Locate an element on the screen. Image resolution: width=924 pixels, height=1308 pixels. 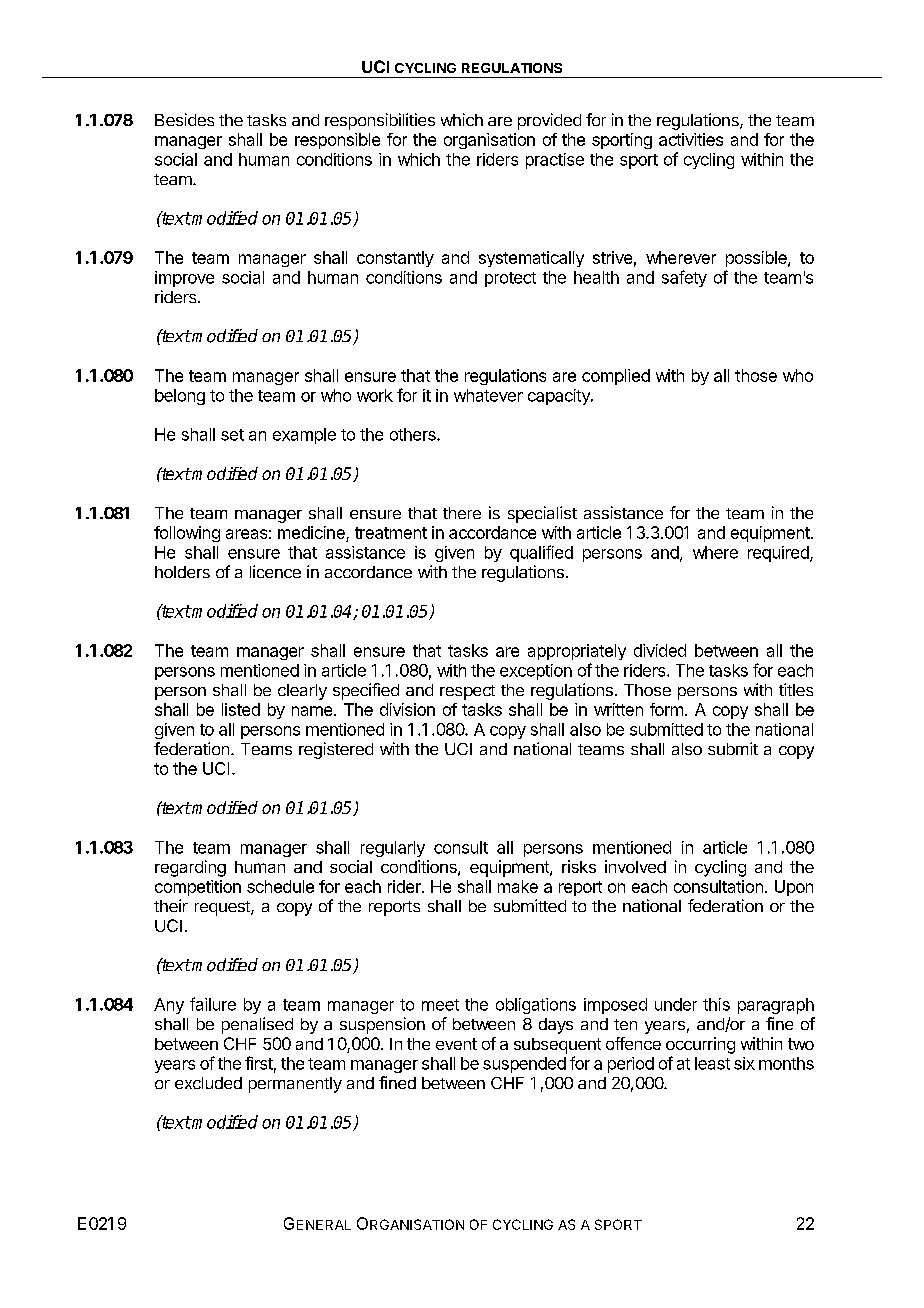
event is located at coordinates (456, 1044).
